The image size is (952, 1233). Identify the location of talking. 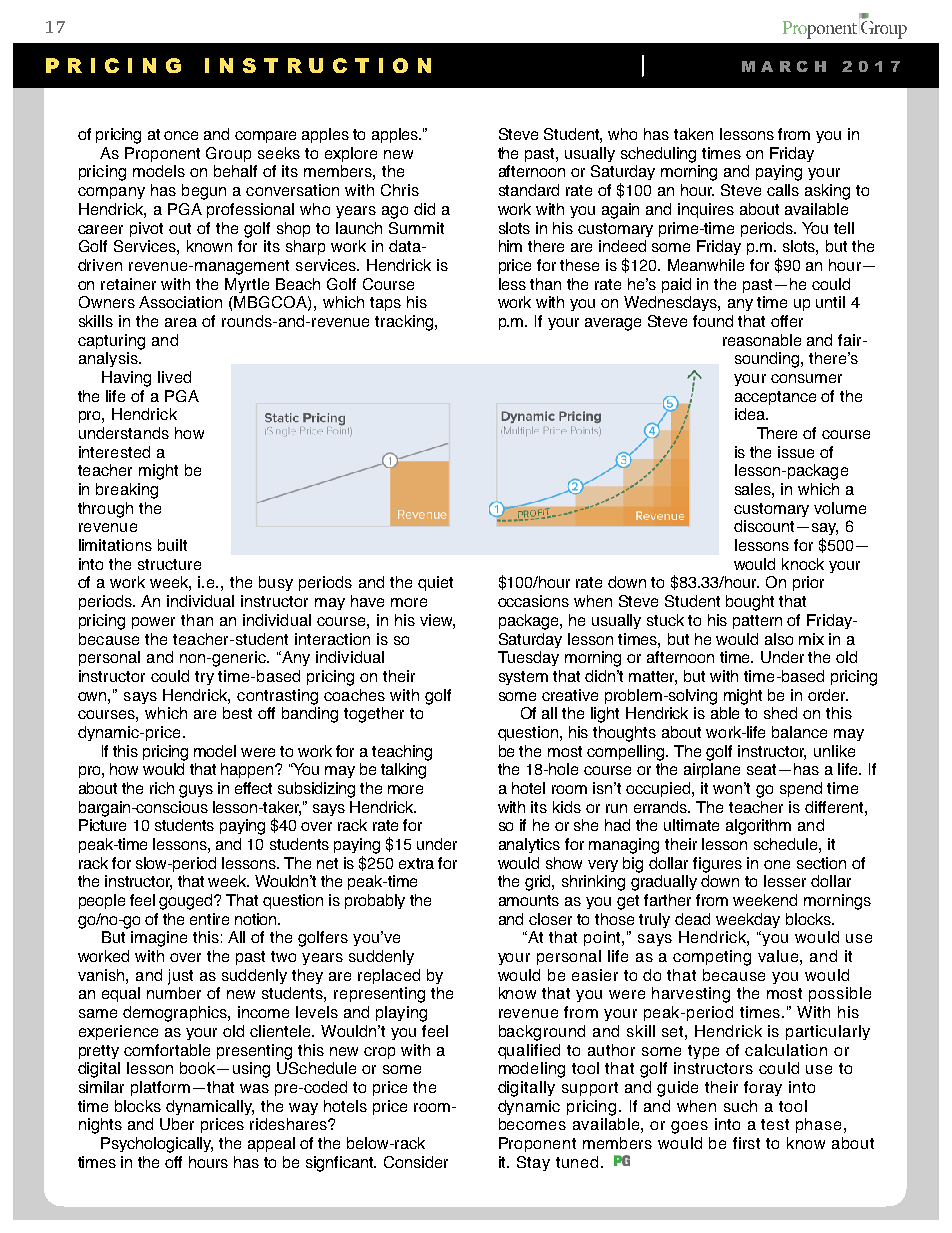
(403, 771).
